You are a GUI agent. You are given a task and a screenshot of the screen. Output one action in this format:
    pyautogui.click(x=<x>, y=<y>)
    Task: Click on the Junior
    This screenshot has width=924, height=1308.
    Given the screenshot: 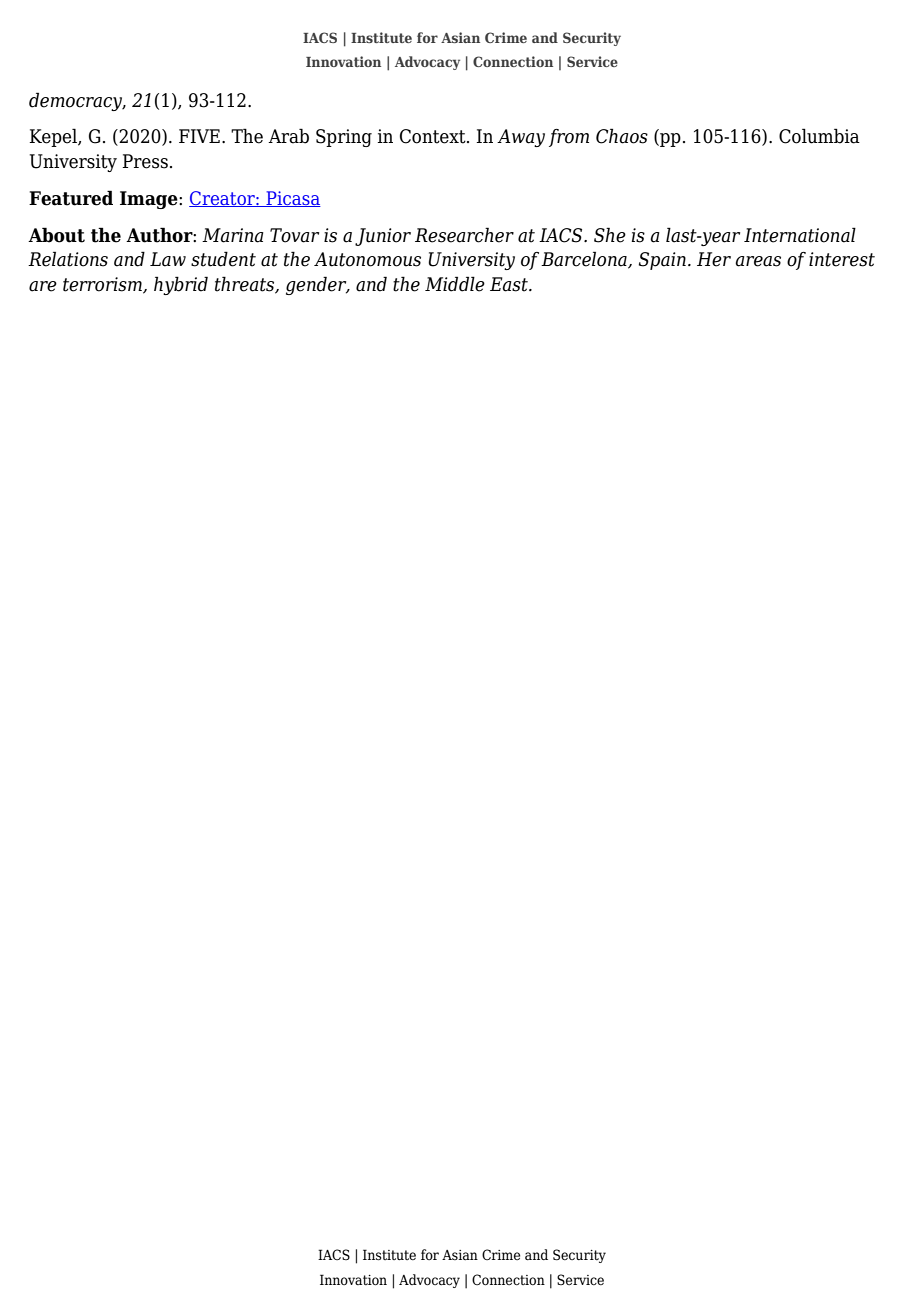 What is the action you would take?
    pyautogui.click(x=383, y=237)
